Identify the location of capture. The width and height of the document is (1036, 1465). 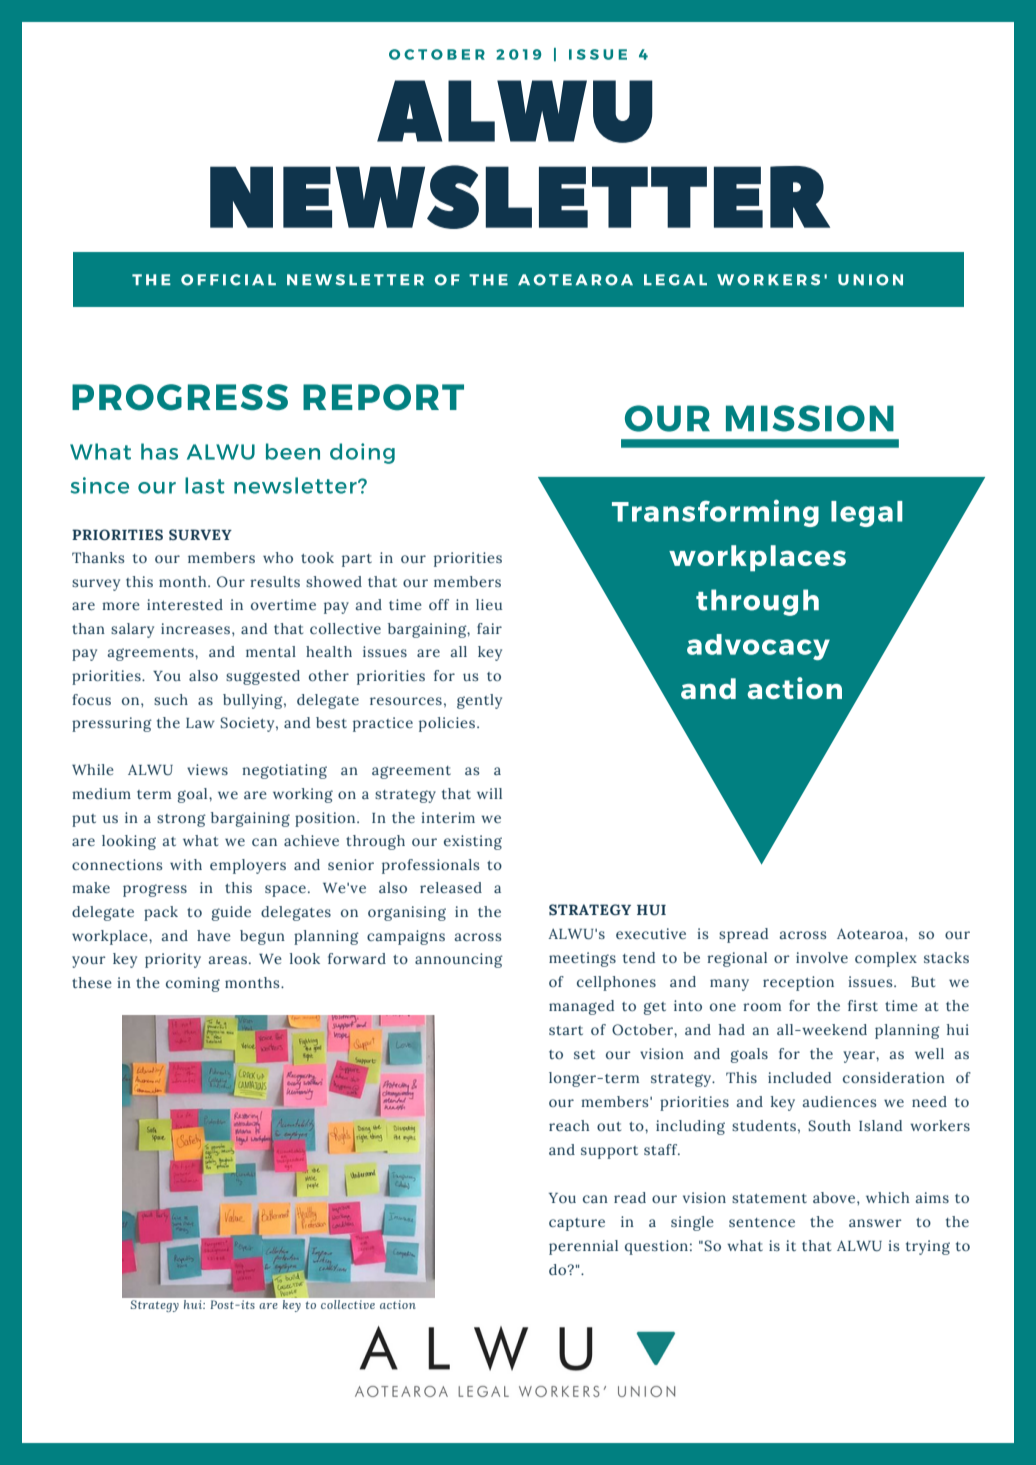
(577, 1224).
